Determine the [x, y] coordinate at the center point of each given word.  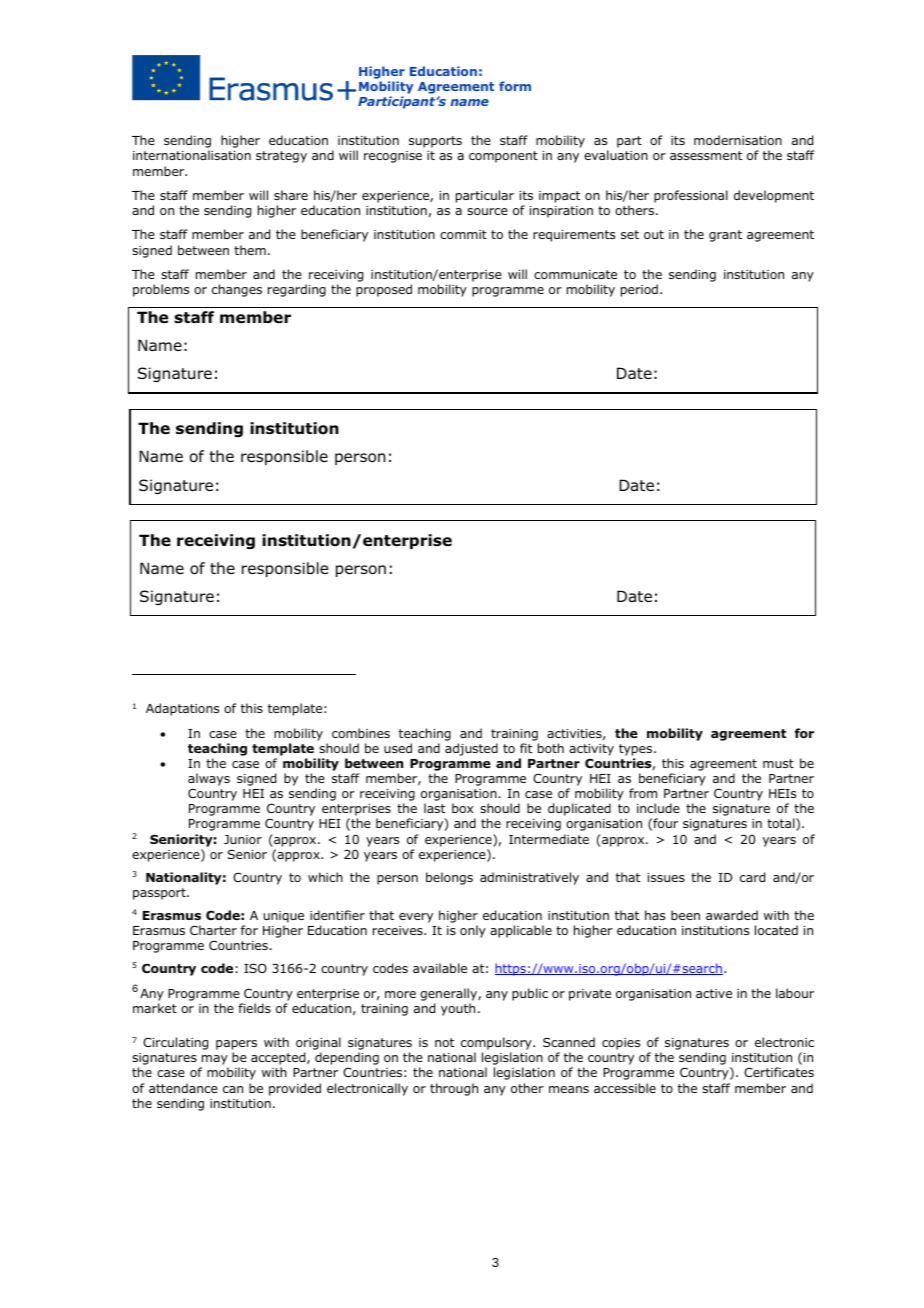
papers [236, 1046]
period [639, 290]
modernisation [738, 140]
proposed [384, 290]
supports [435, 142]
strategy [281, 157]
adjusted [471, 749]
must [778, 763]
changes [237, 290]
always [209, 781]
